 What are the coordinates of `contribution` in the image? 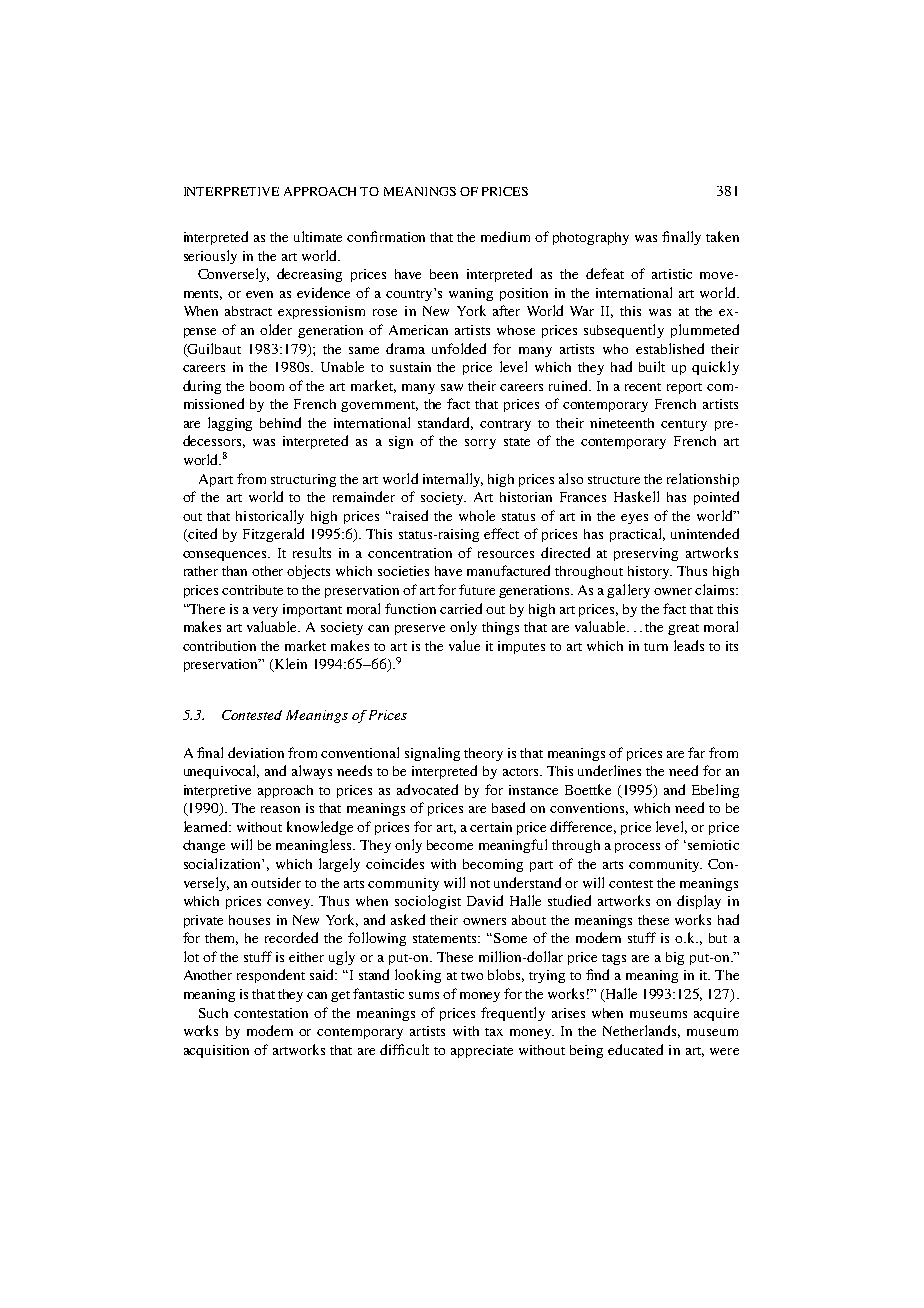 It's located at (219, 646).
